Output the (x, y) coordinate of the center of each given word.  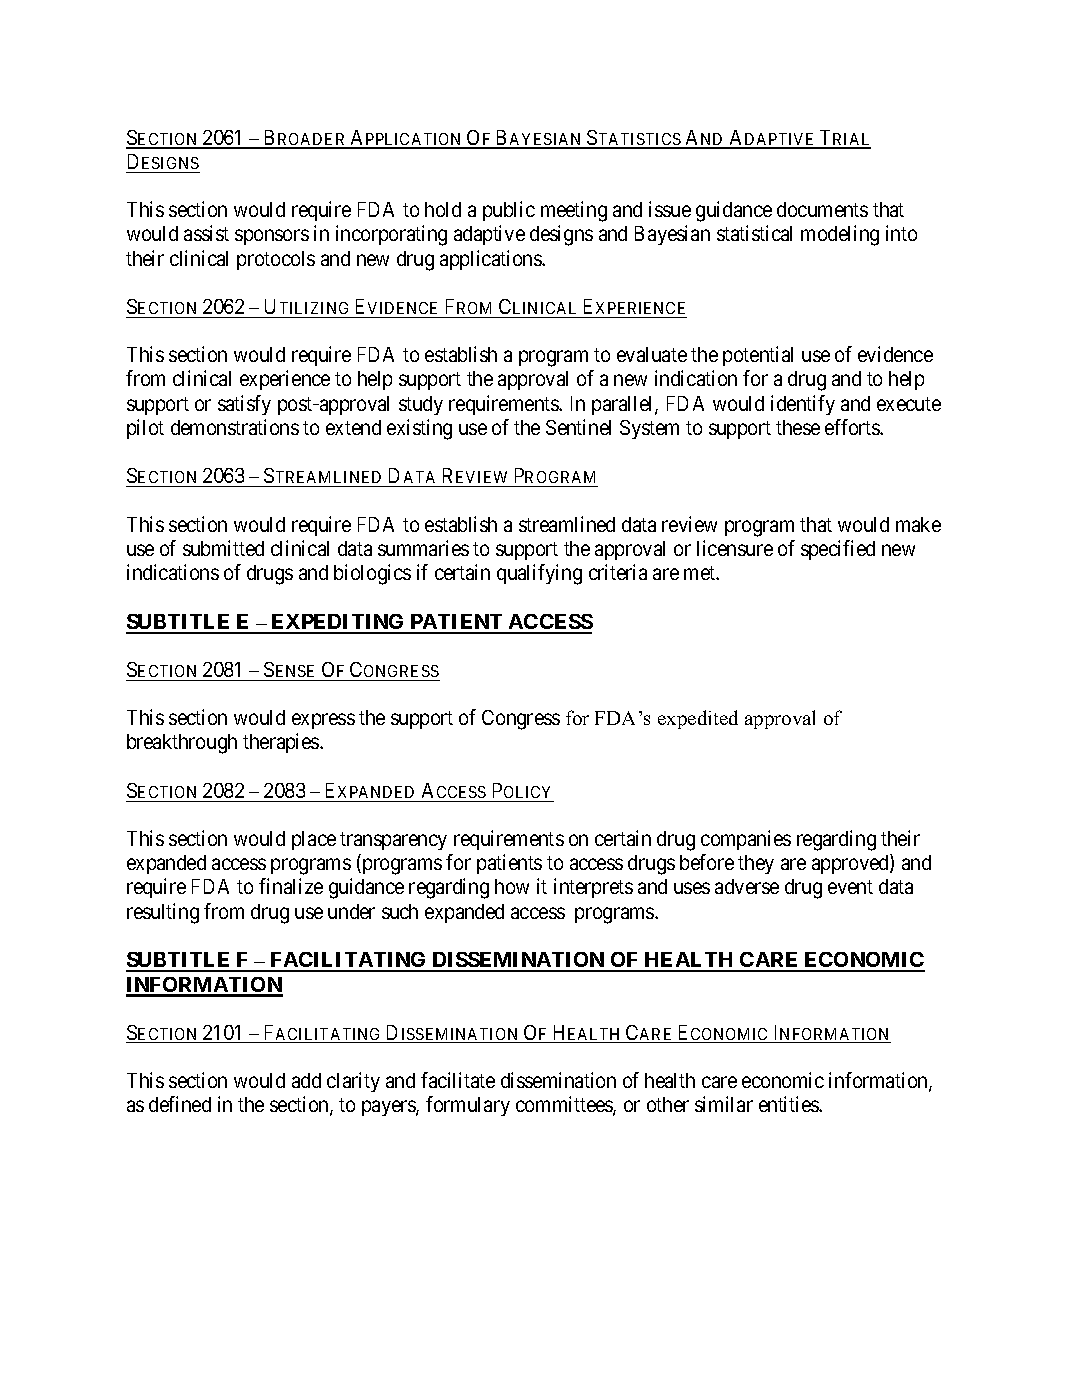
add (306, 1080)
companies (746, 840)
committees (565, 1105)
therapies (282, 743)
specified (838, 550)
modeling (840, 235)
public (509, 211)
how (512, 886)
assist (206, 233)
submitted (223, 548)
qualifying (539, 574)
